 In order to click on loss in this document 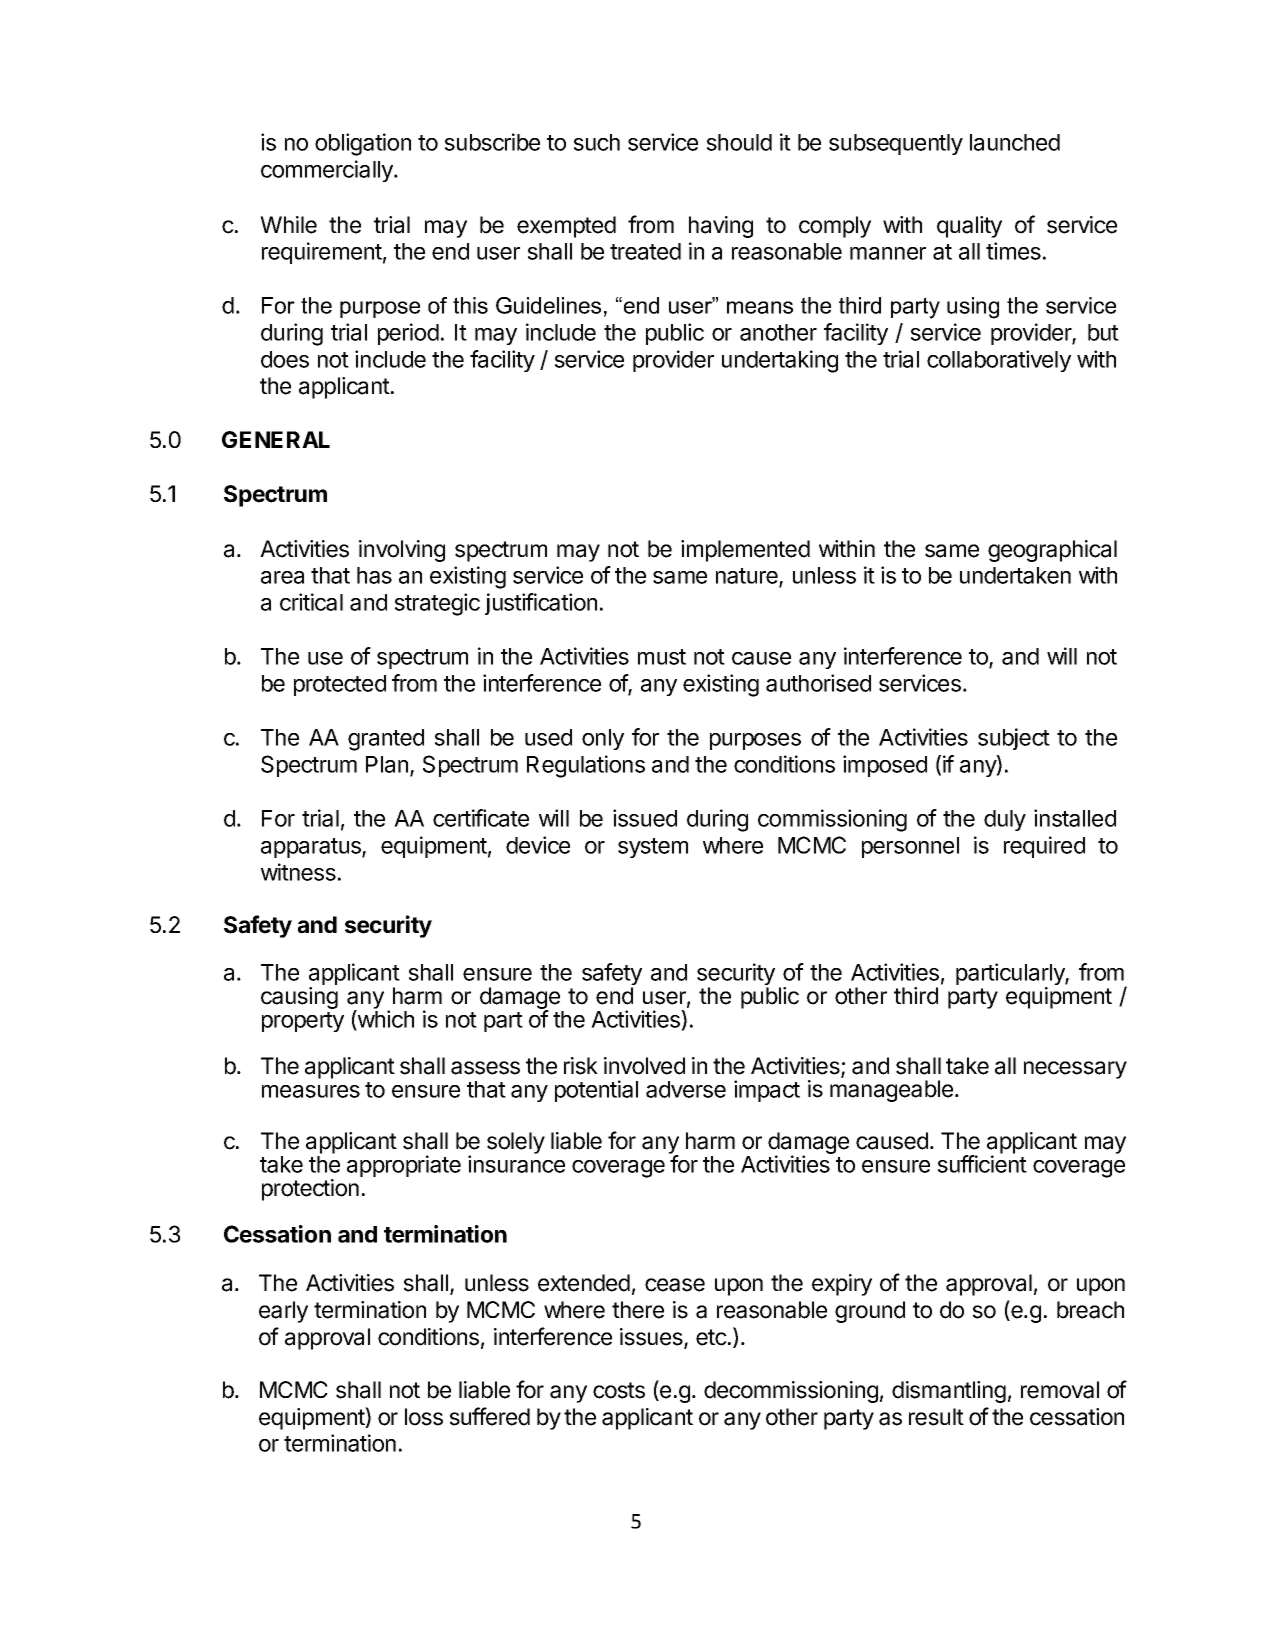, I will do `click(424, 1417)`.
